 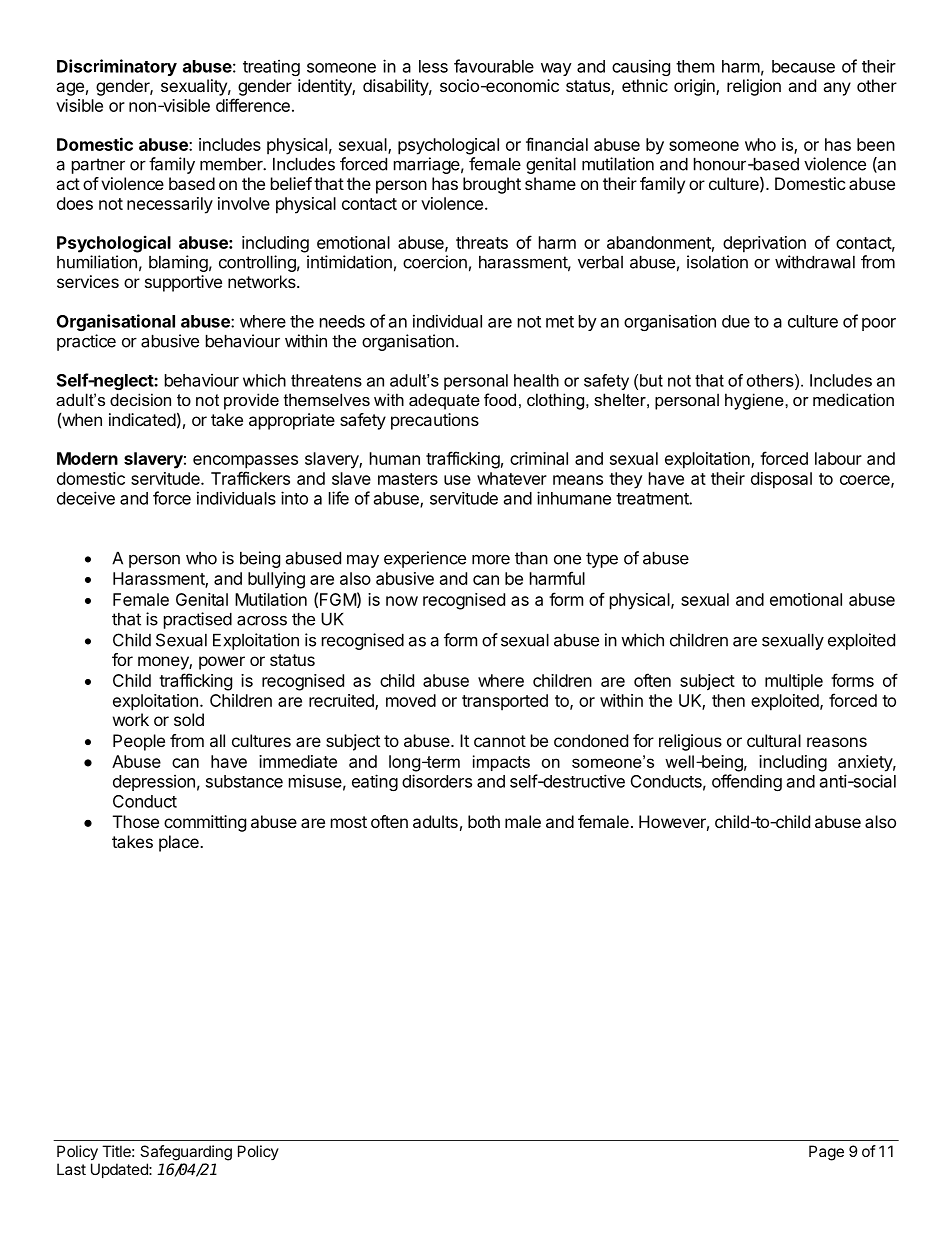 I want to click on Safeguarding, so click(x=186, y=1153).
